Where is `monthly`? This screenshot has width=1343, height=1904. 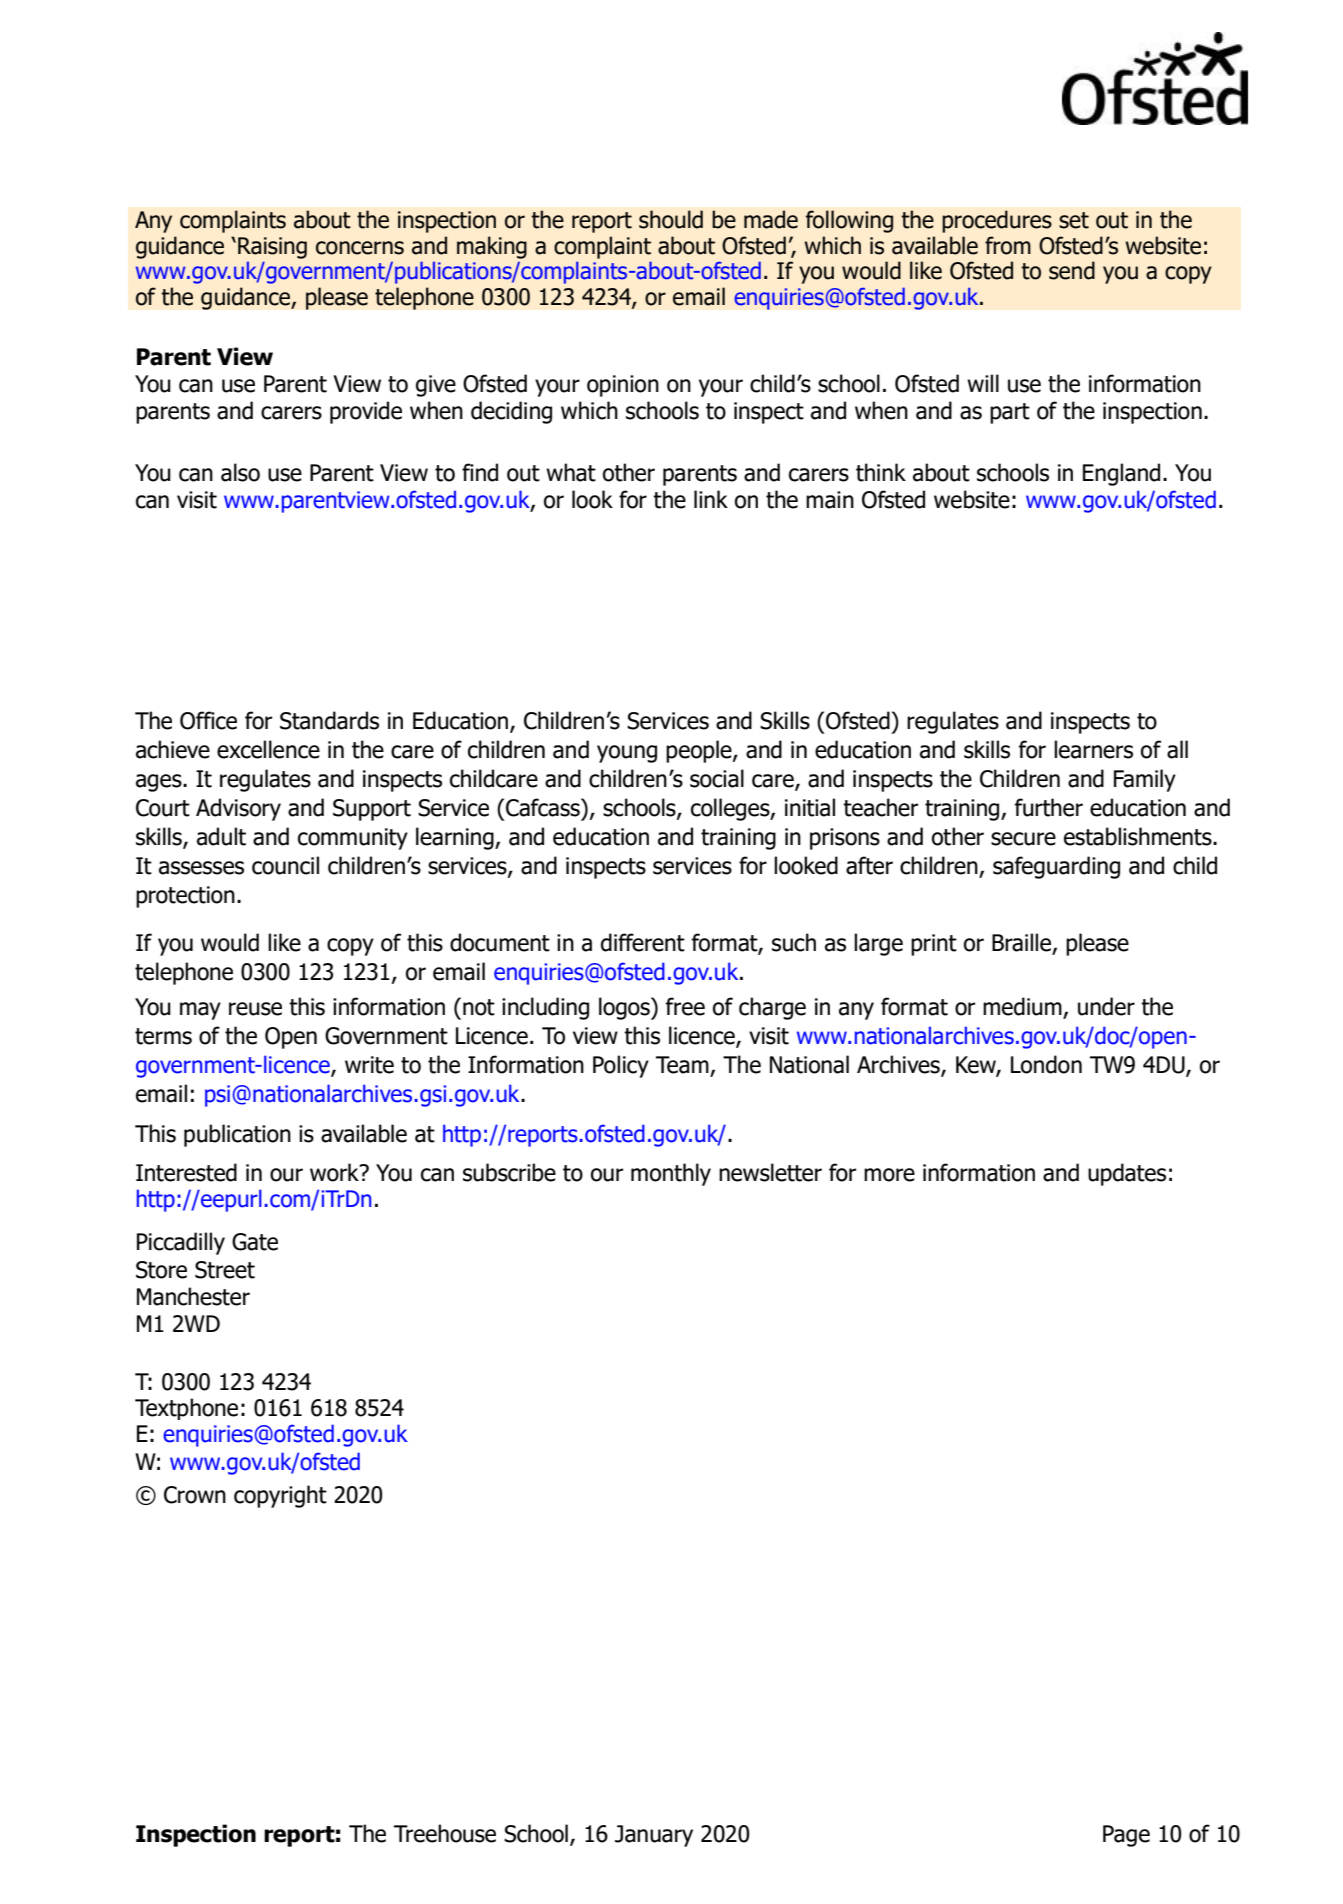 monthly is located at coordinates (671, 1174).
